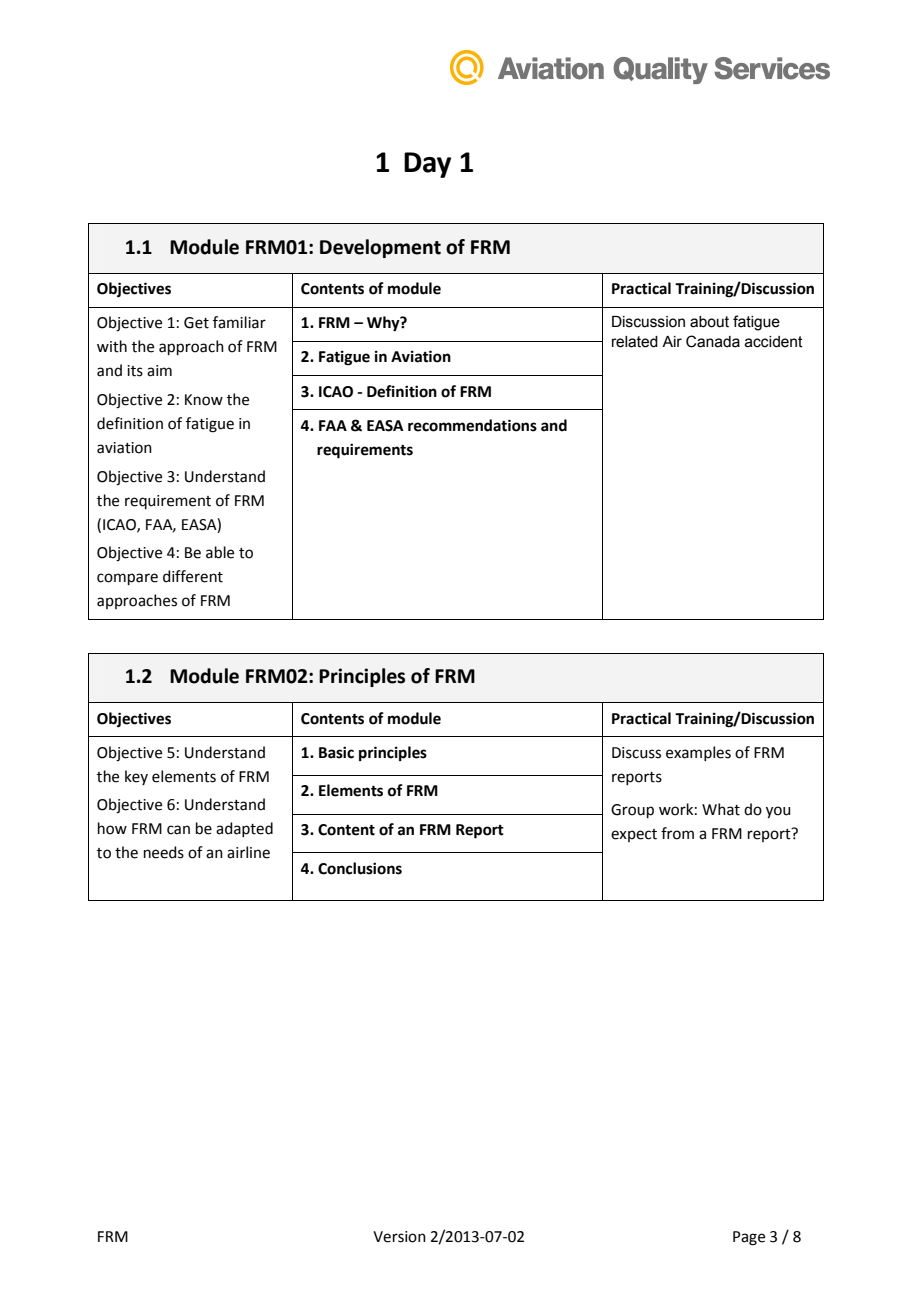 The width and height of the document is (924, 1308). I want to click on Day, so click(427, 165).
